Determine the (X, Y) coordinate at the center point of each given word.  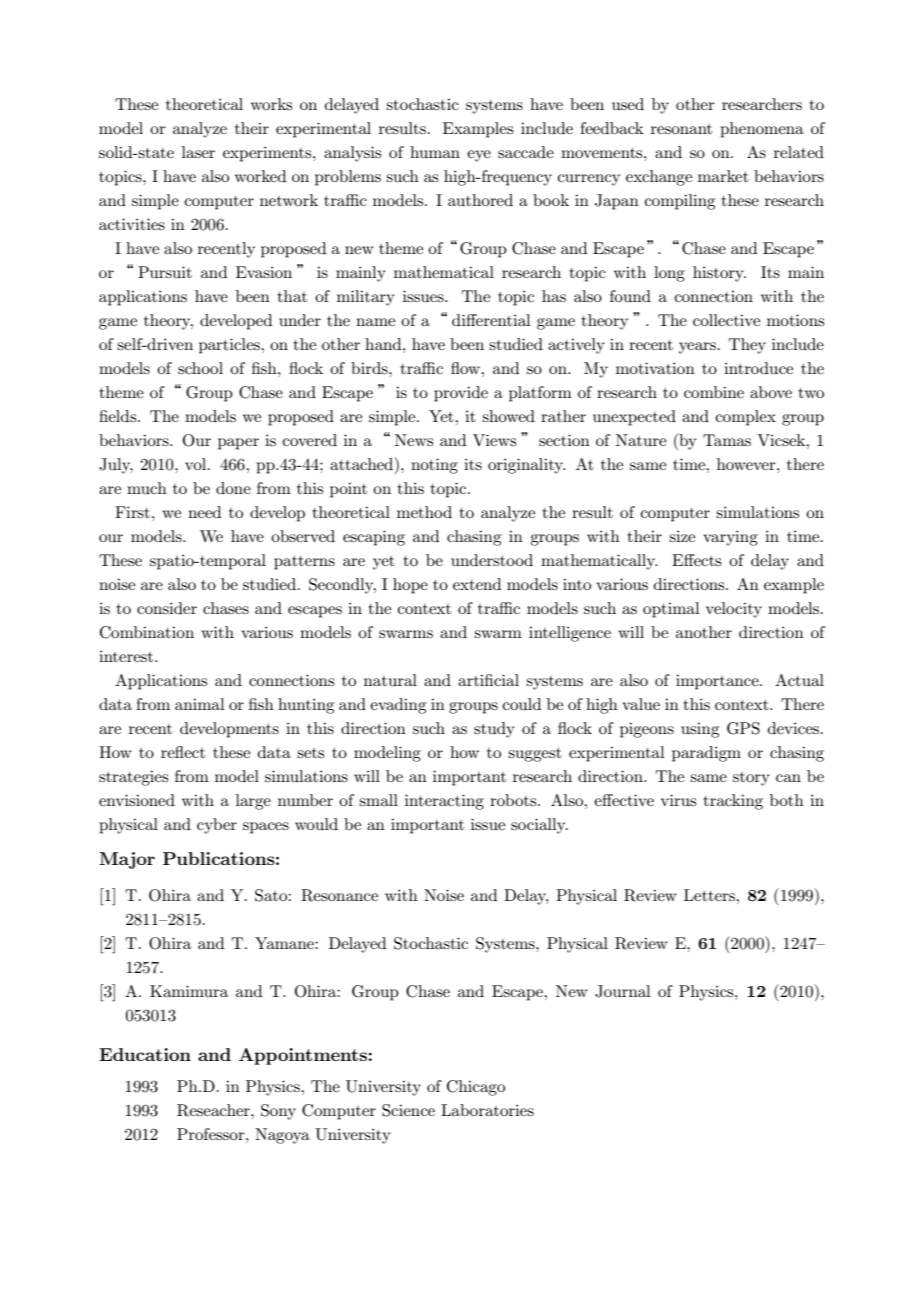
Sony (278, 1112)
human (435, 152)
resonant (681, 129)
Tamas (727, 440)
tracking (733, 802)
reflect (183, 752)
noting (434, 466)
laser (198, 152)
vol (197, 464)
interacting (444, 802)
